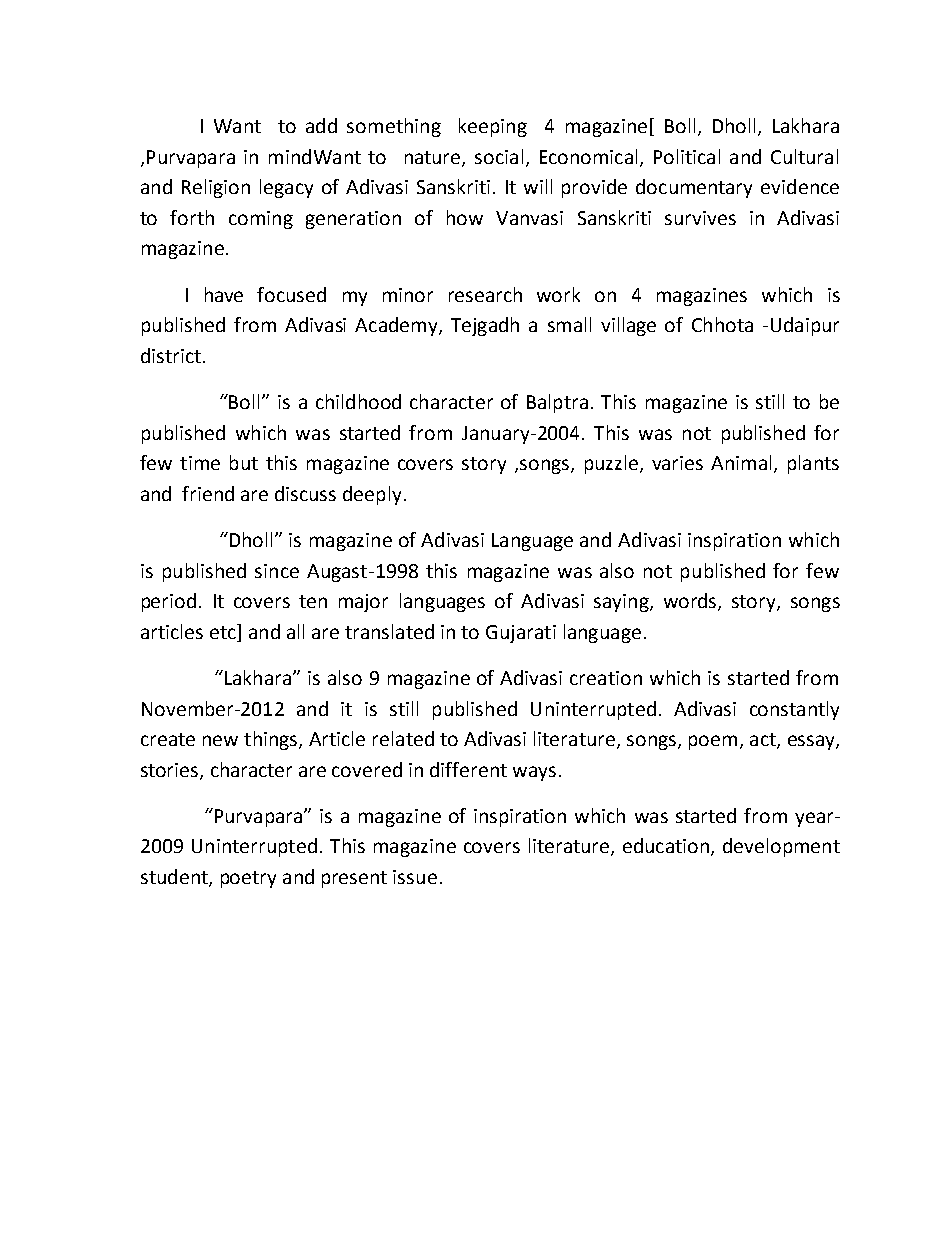 Image resolution: width=952 pixels, height=1233 pixels. I want to click on poetry, so click(248, 879).
